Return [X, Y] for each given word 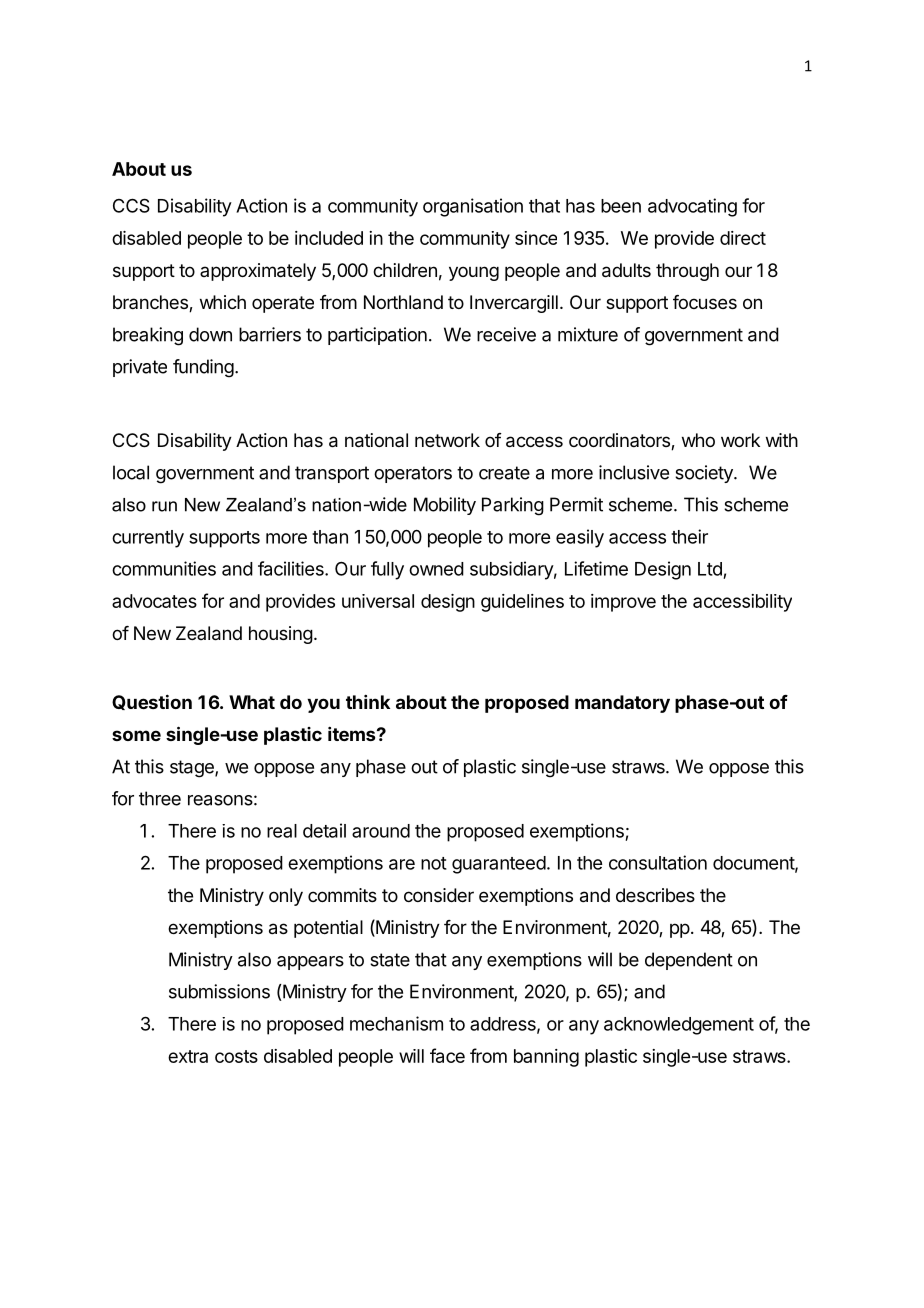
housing [281, 635]
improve [623, 603]
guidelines [522, 603]
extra [188, 1056]
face [447, 1055]
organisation [473, 207]
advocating [692, 207]
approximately [258, 272]
